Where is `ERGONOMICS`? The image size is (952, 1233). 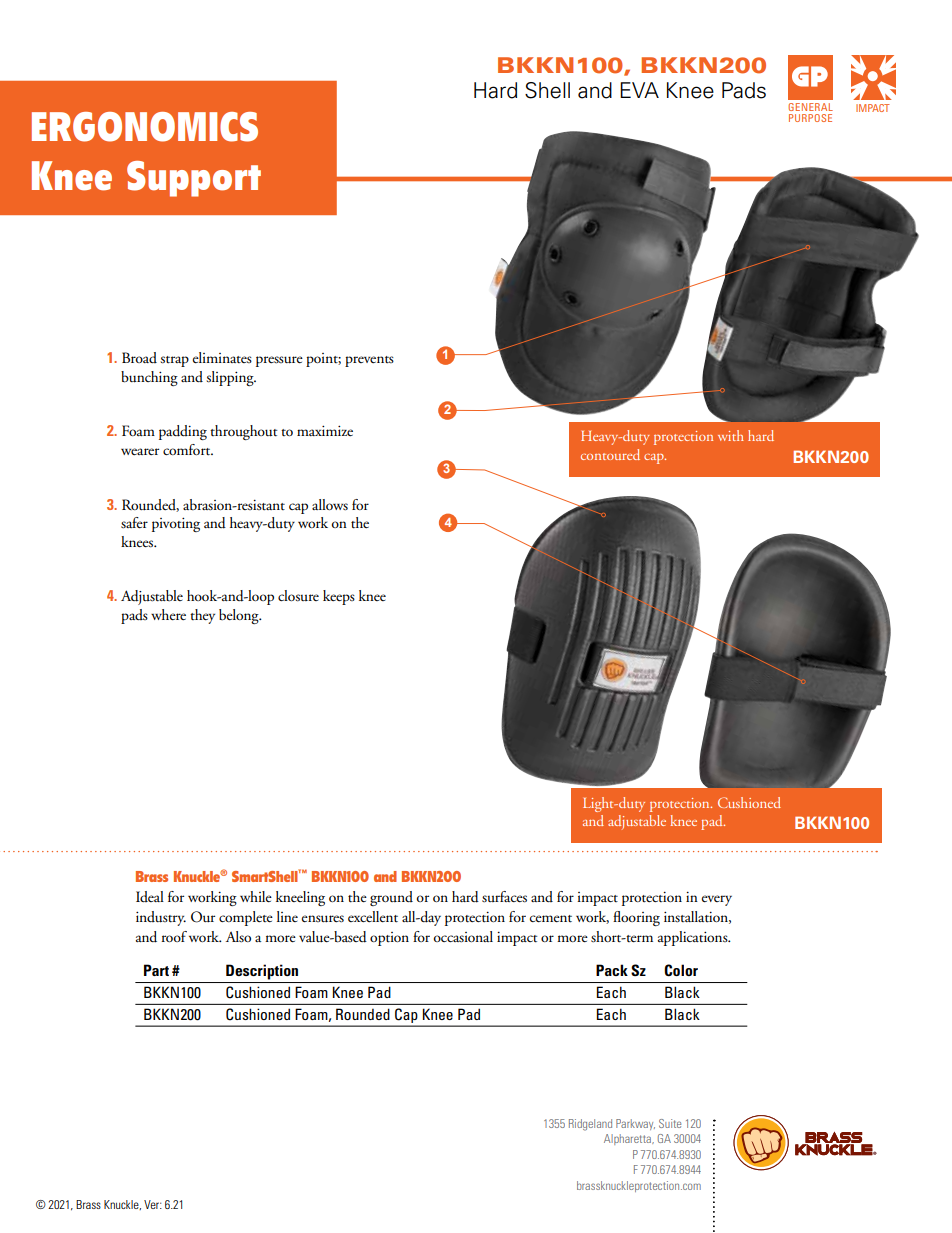 ERGONOMICS is located at coordinates (145, 127).
